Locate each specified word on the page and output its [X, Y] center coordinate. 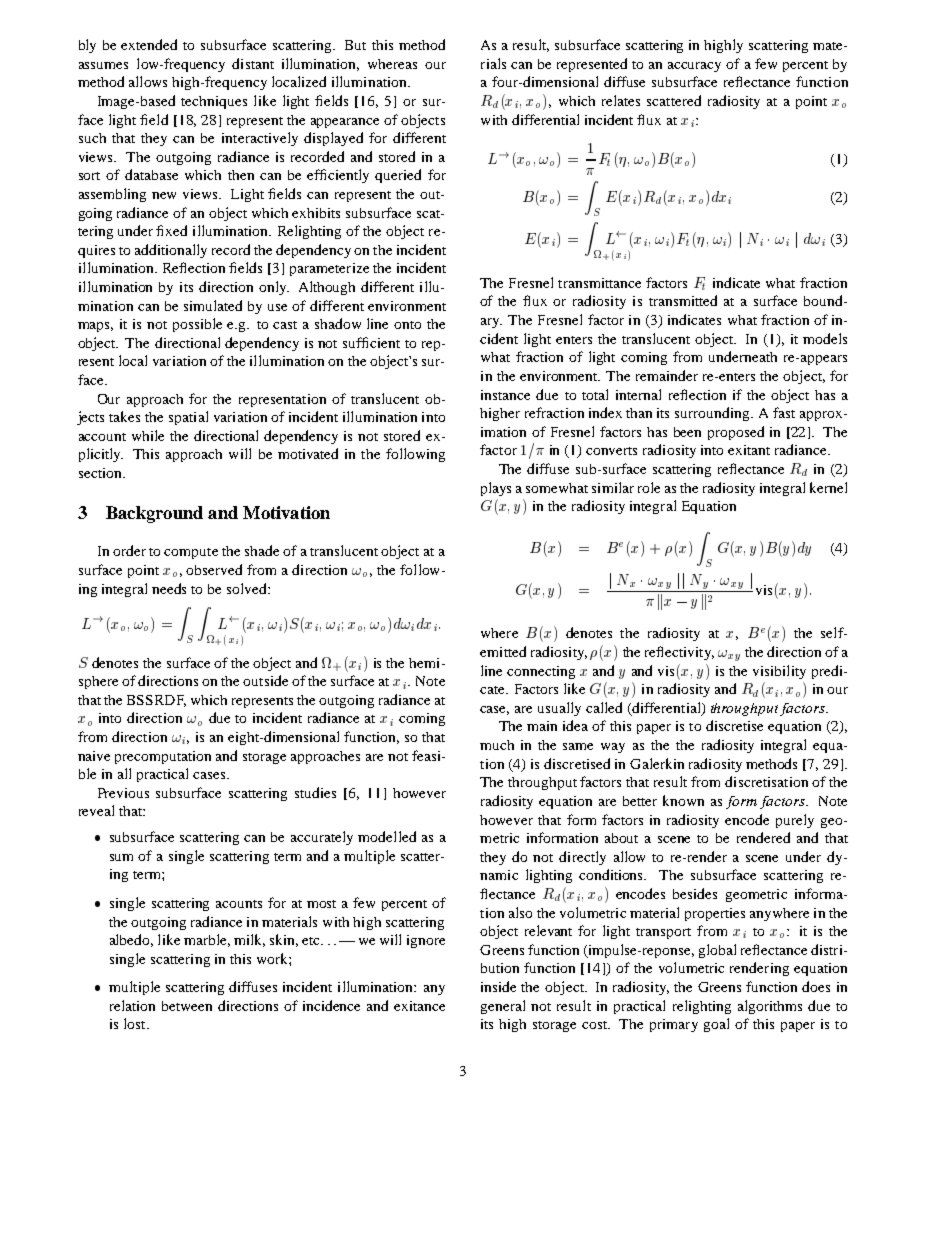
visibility [779, 672]
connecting [541, 672]
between [187, 1006]
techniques [214, 102]
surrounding [713, 414]
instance [505, 395]
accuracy [694, 67]
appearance [345, 123]
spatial [188, 418]
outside [265, 680]
